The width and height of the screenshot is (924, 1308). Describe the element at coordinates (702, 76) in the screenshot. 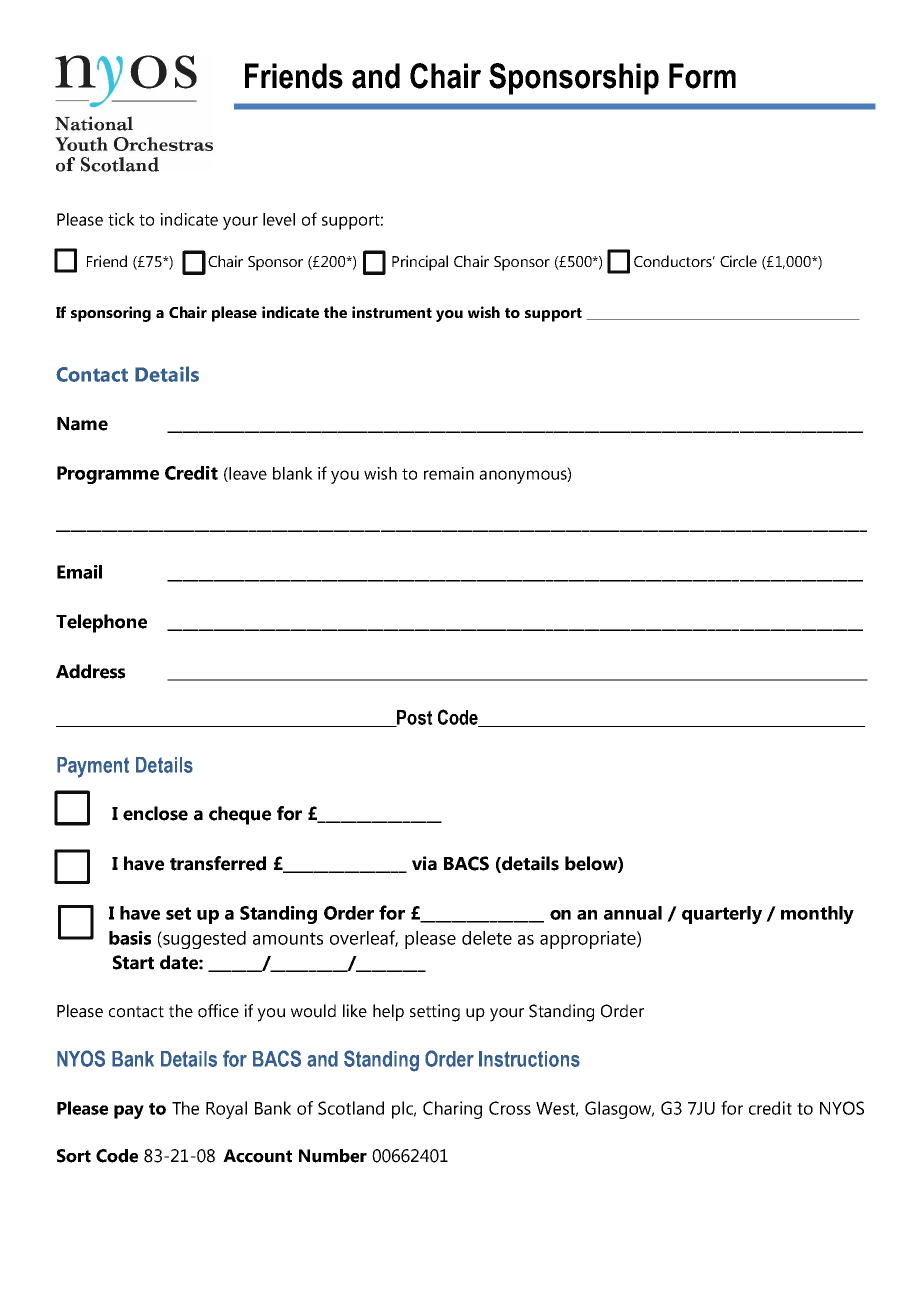

I see `Form` at that location.
